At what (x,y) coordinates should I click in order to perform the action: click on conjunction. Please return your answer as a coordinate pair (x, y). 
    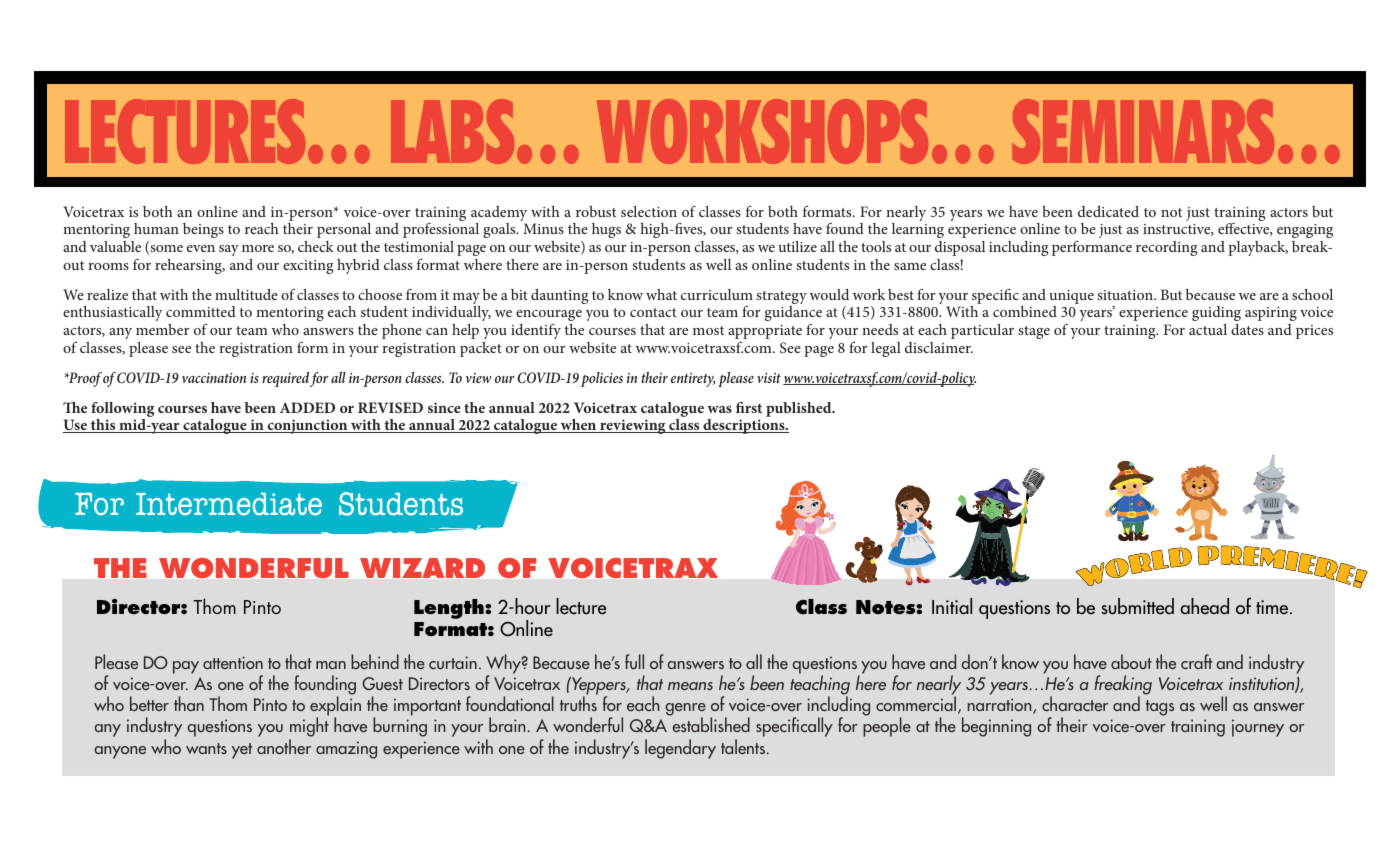
    Looking at the image, I should click on (307, 426).
